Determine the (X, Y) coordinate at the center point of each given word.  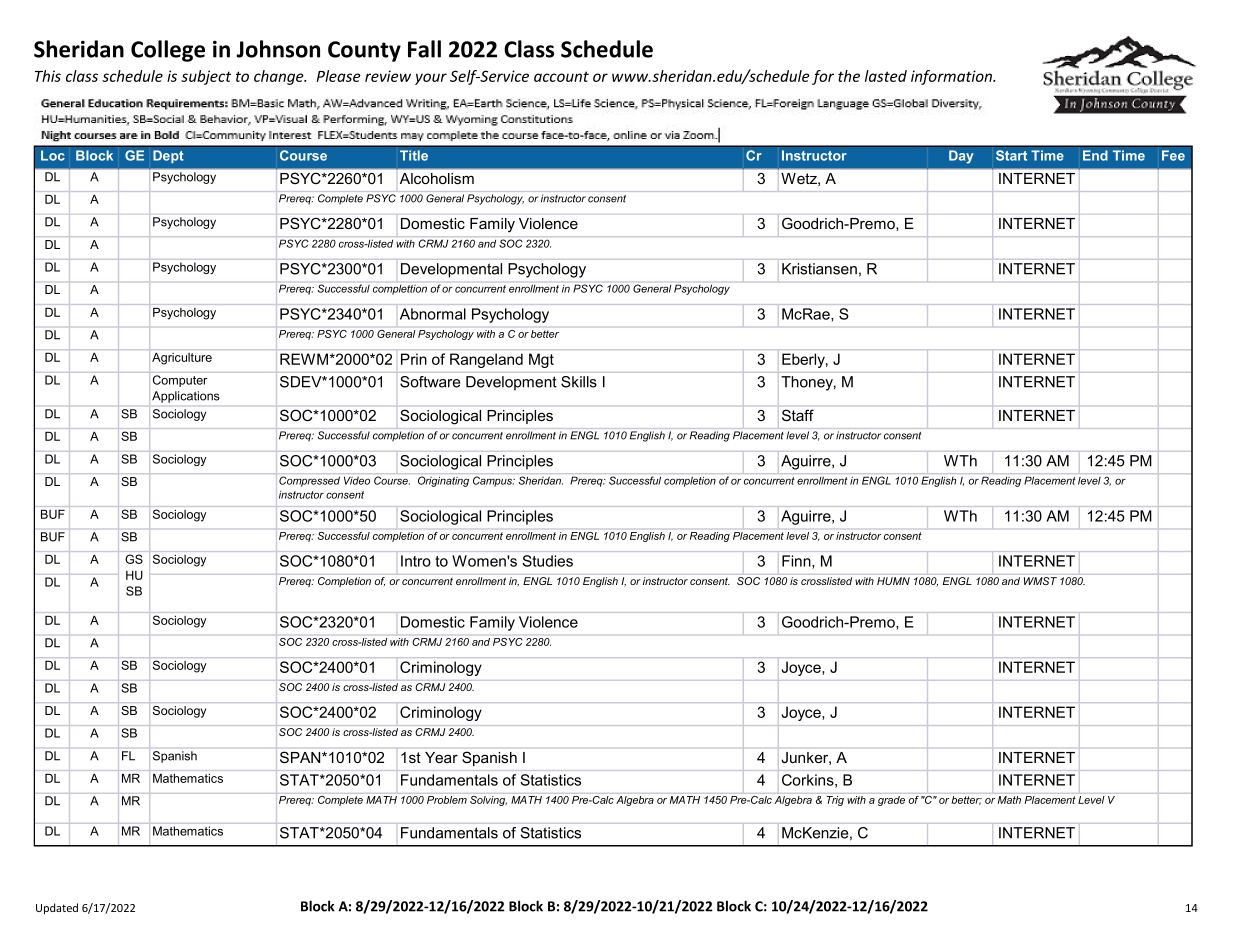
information (953, 77)
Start (1011, 155)
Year (441, 757)
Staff (798, 415)
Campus (494, 481)
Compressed (309, 481)
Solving (488, 801)
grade (891, 801)
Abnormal (433, 314)
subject (206, 77)
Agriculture (182, 359)
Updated (57, 908)
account (561, 76)
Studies (547, 561)
